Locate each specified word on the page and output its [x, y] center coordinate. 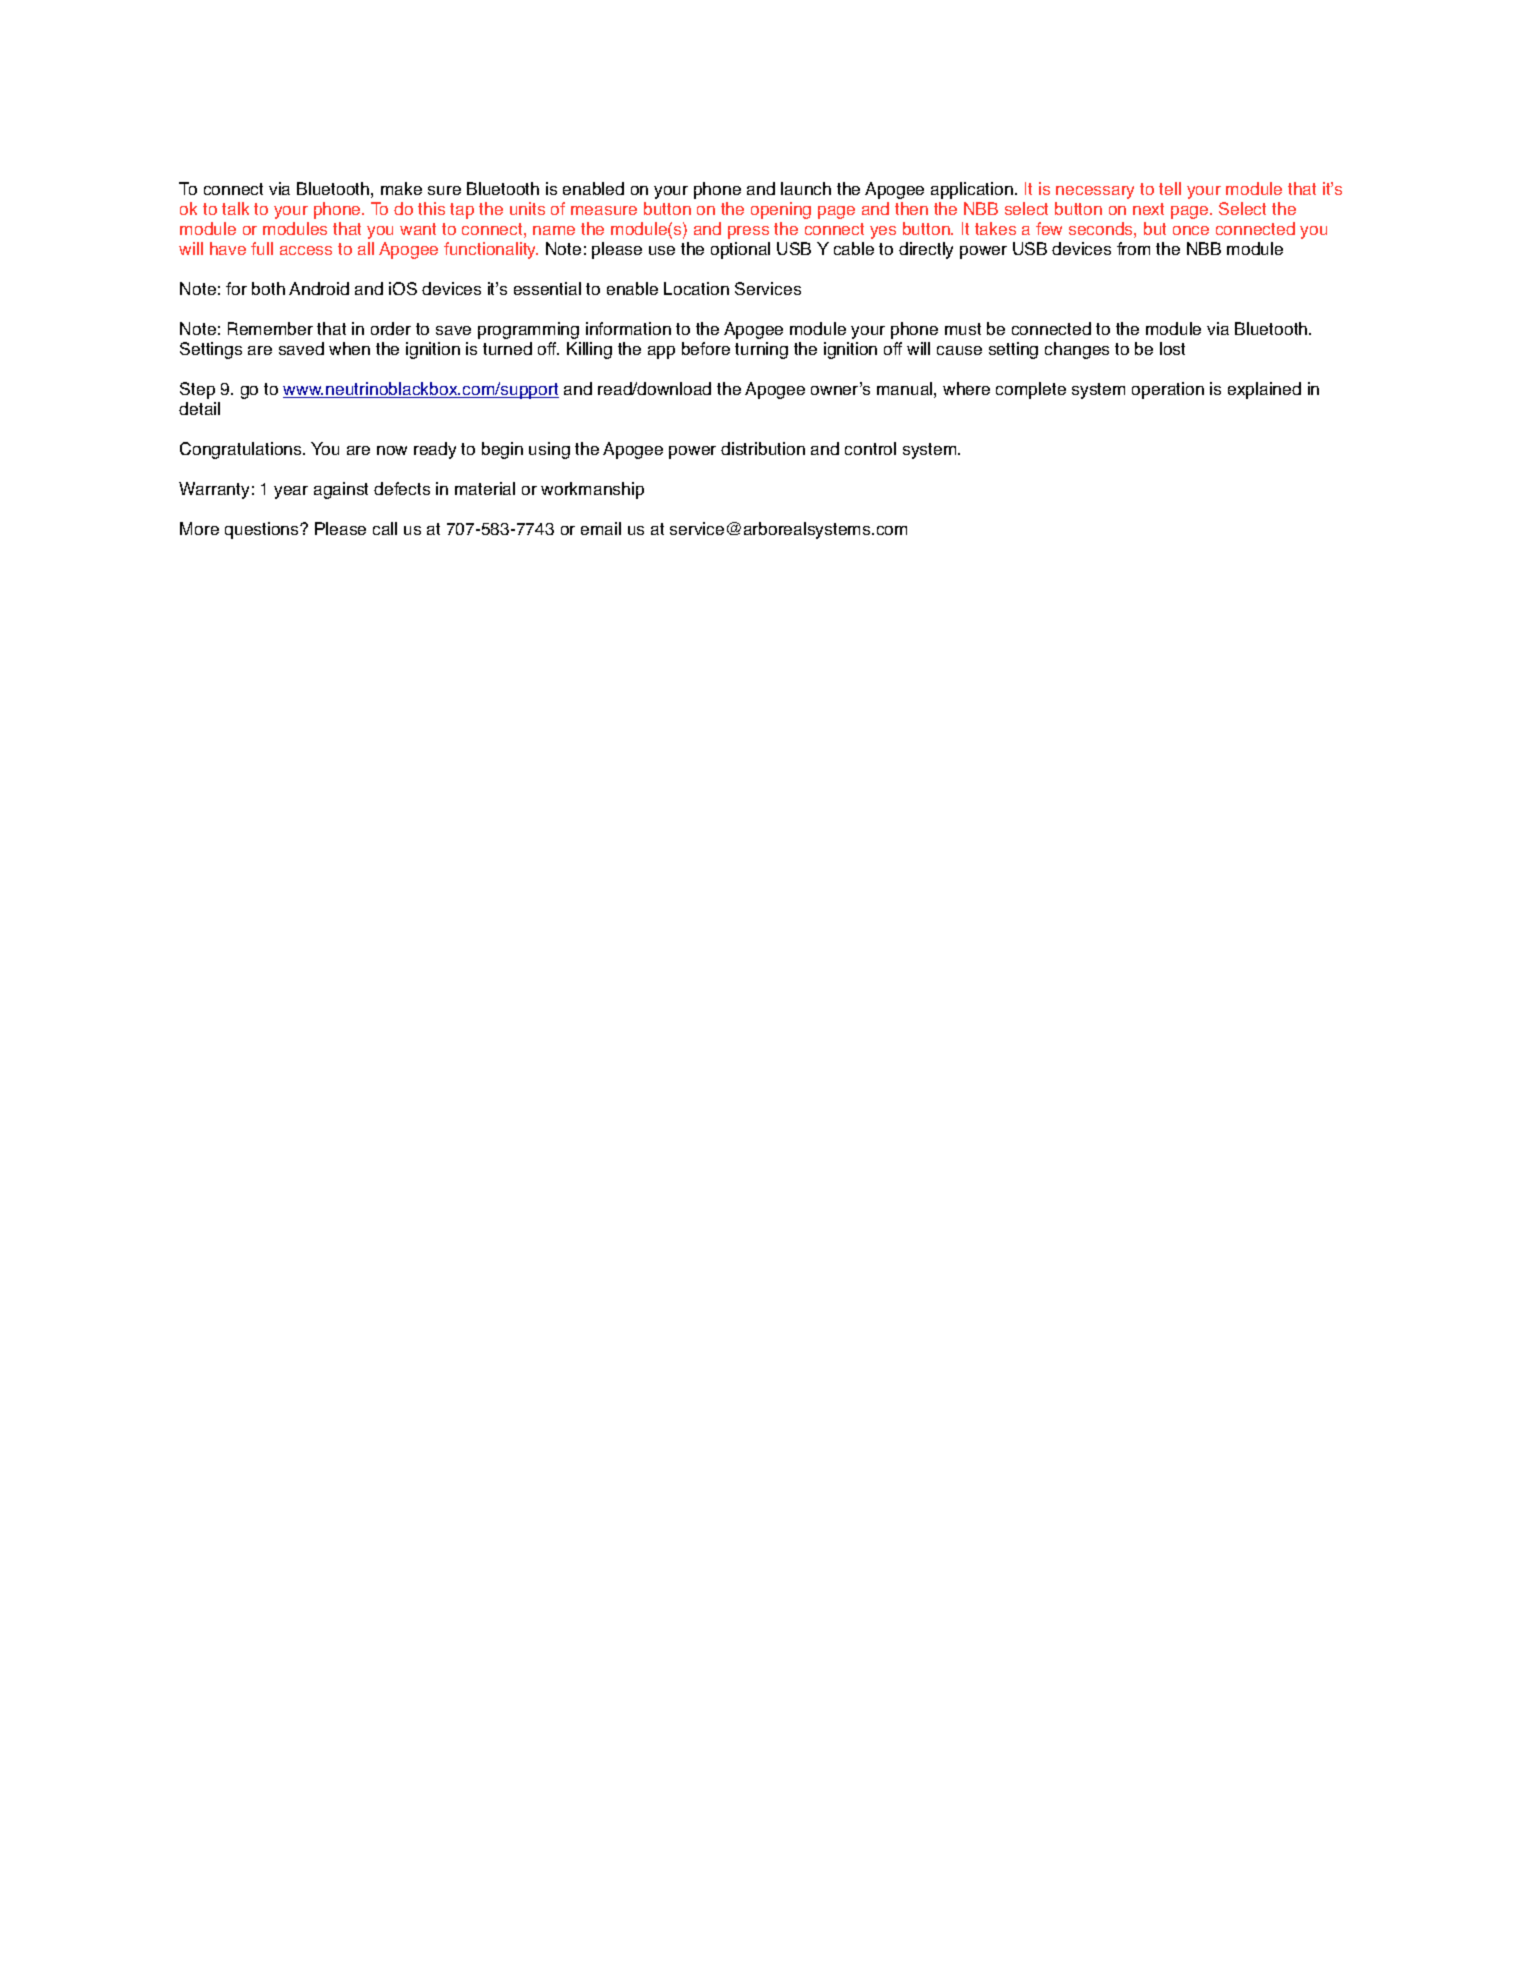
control [870, 448]
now [392, 450]
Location [696, 288]
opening [781, 210]
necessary [1095, 192]
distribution [763, 448]
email [601, 528]
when [349, 348]
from [1133, 248]
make [401, 188]
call [385, 528]
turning [761, 350]
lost [1172, 348]
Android [319, 288]
